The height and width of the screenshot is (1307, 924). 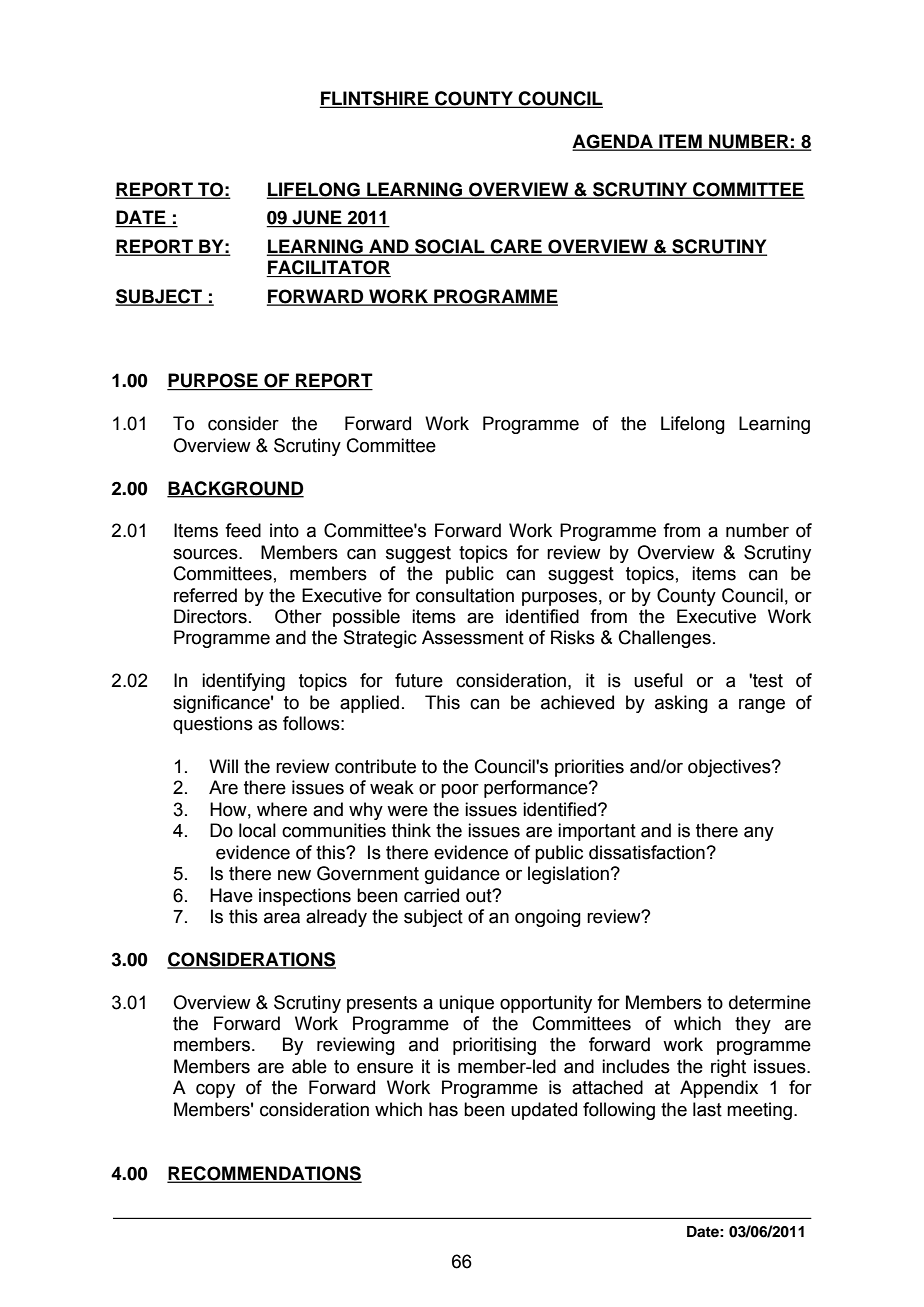 I want to click on has, so click(x=443, y=1109).
